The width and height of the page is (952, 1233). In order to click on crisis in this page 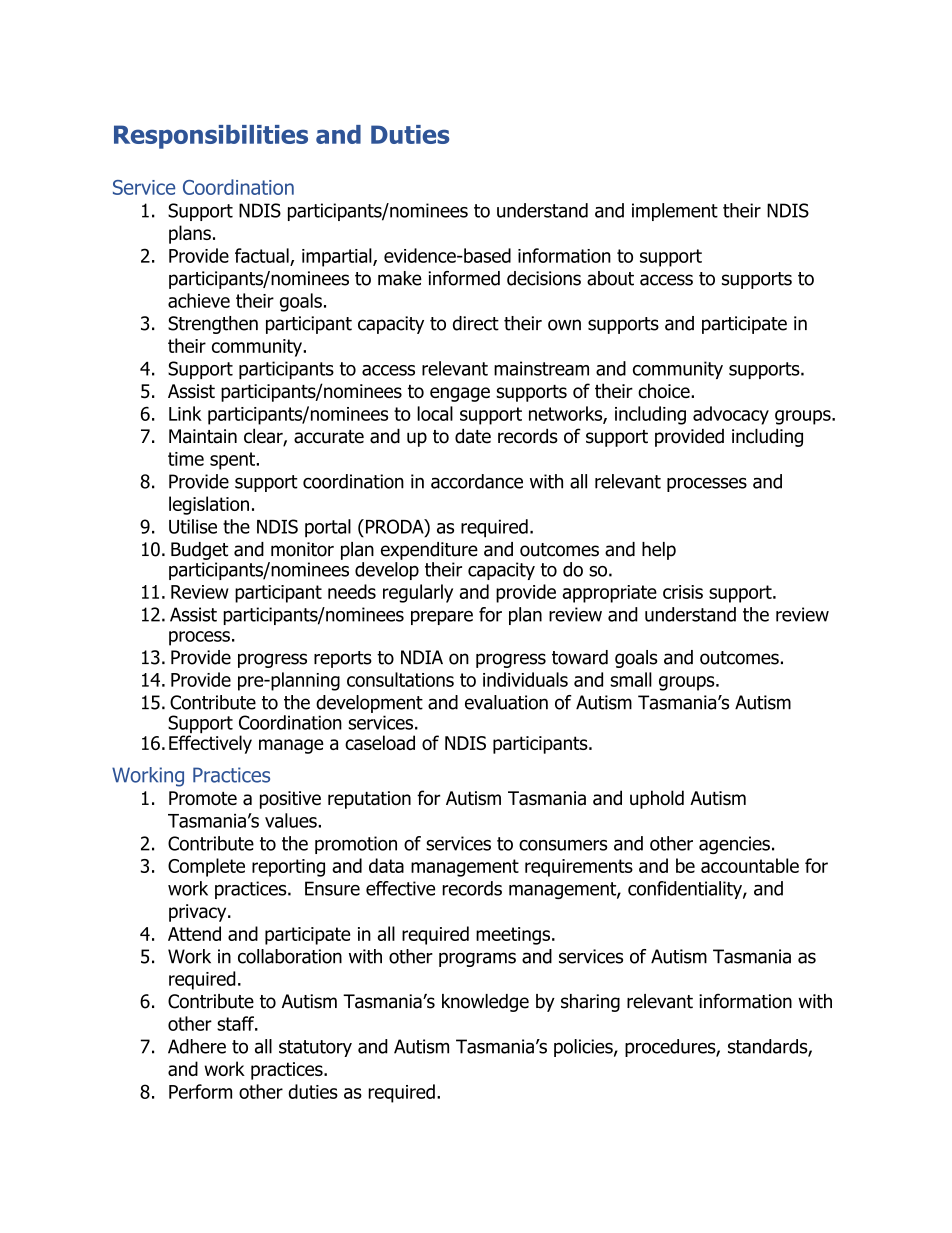, I will do `click(683, 592)`.
